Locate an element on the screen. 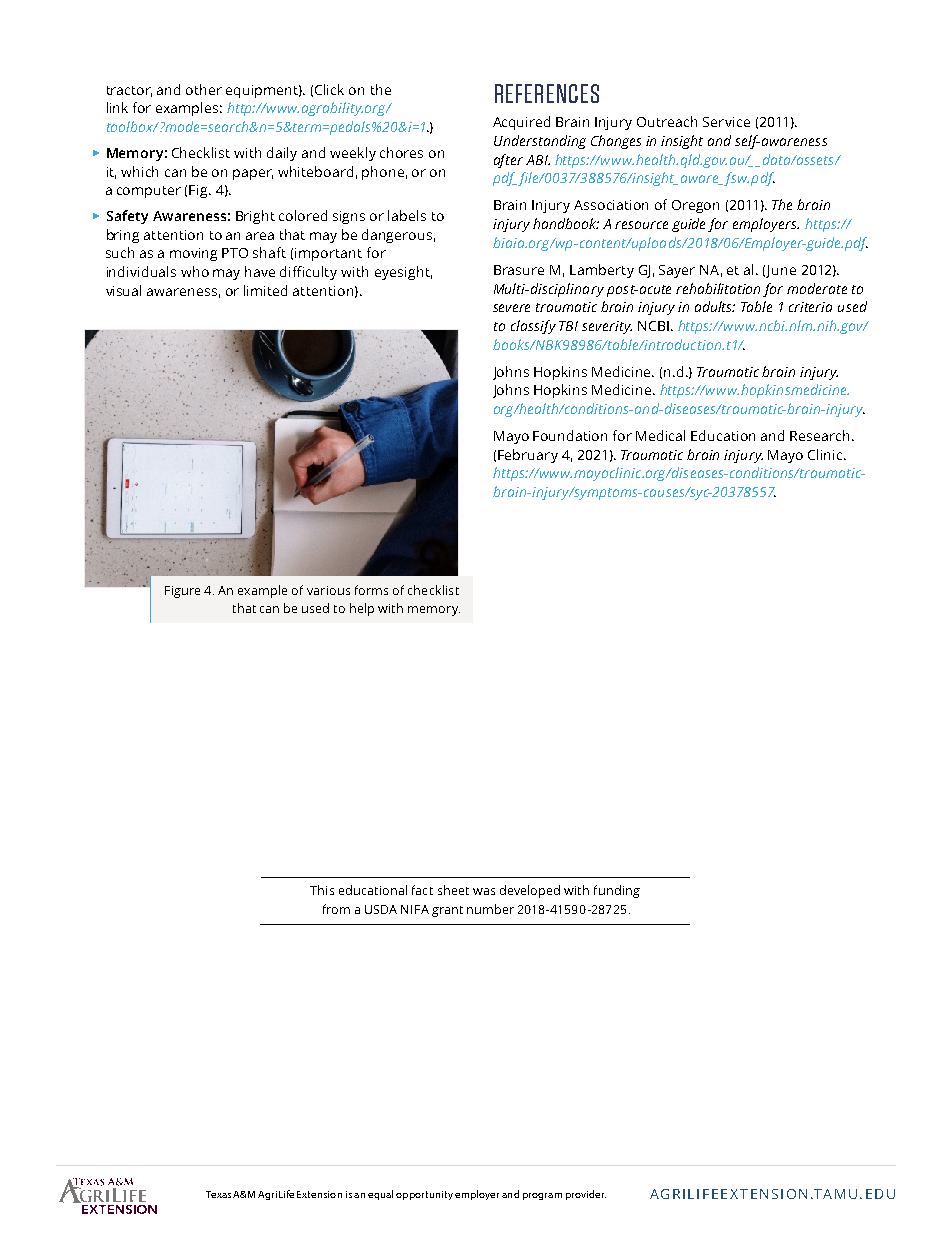  Acquired is located at coordinates (521, 123).
